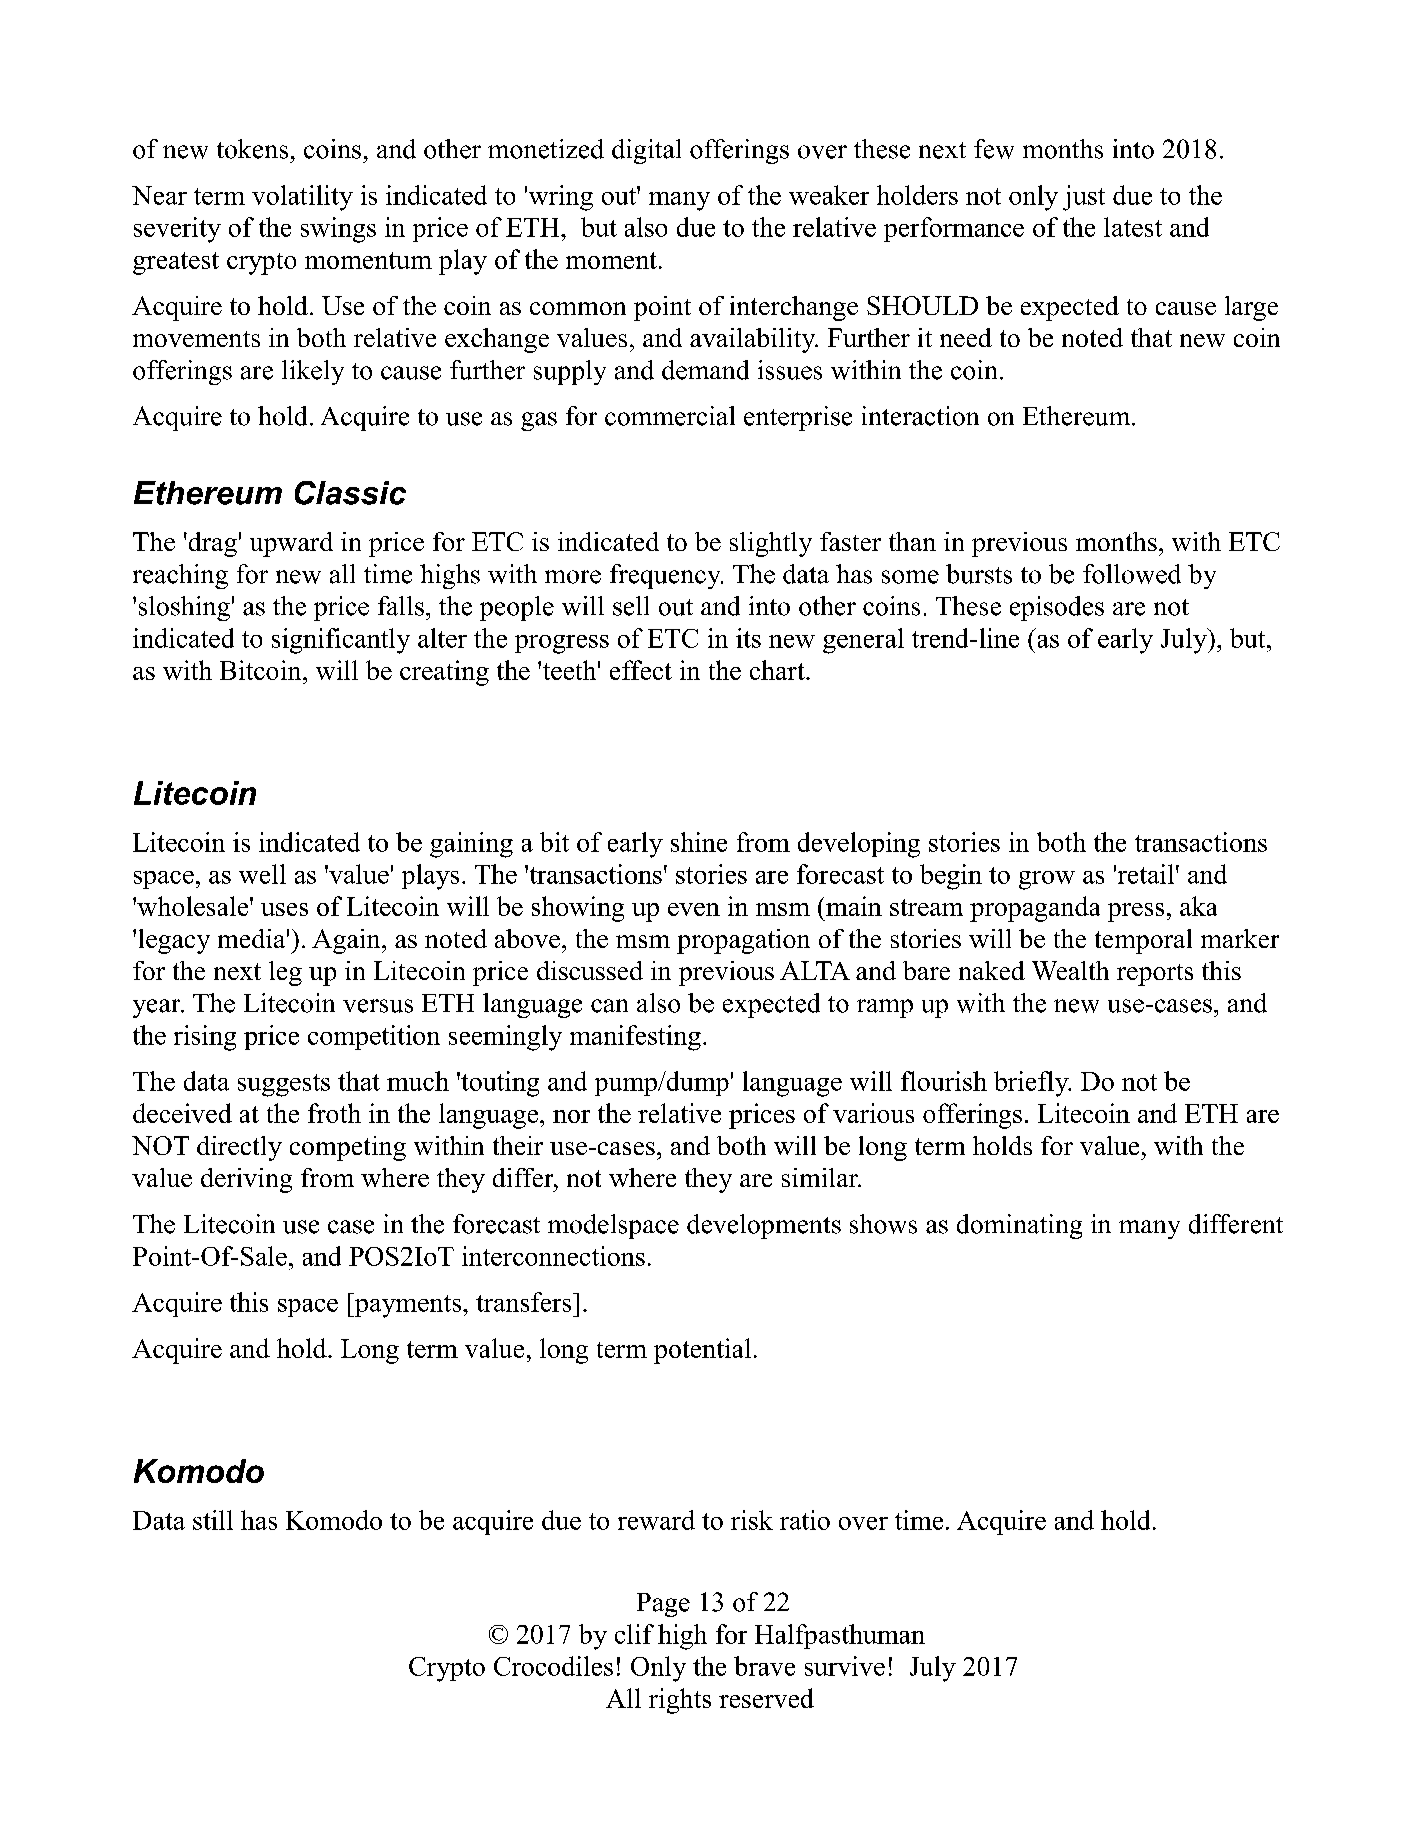 This document has height=1846, width=1426. What do you see at coordinates (302, 198) in the document?
I see `volatility` at bounding box center [302, 198].
